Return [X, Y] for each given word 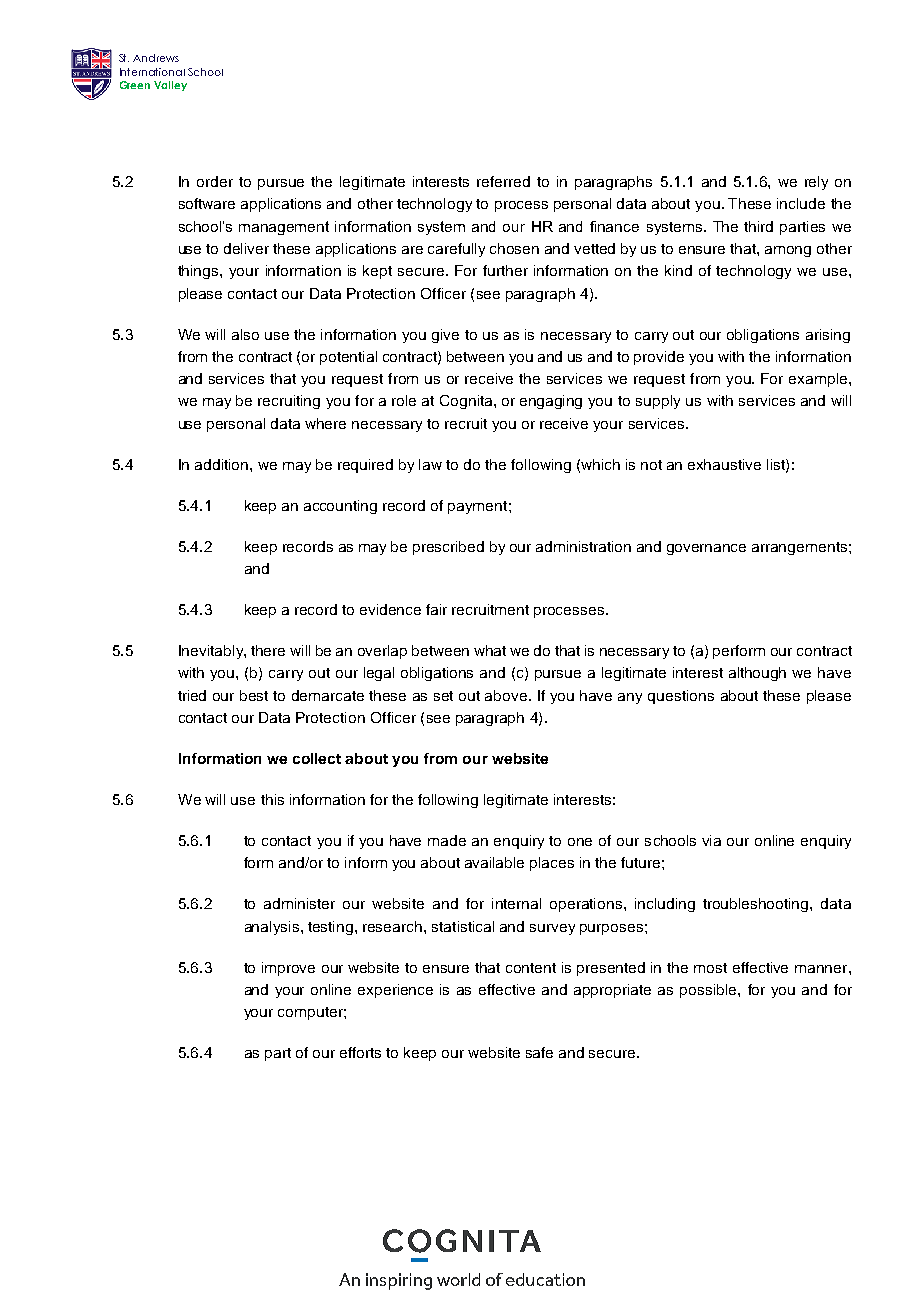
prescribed [448, 548]
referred [503, 181]
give [445, 336]
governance [706, 549]
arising [828, 336]
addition [223, 464]
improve [288, 969]
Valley [170, 86]
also [245, 334]
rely [816, 183]
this [272, 799]
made [447, 840]
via [711, 840]
